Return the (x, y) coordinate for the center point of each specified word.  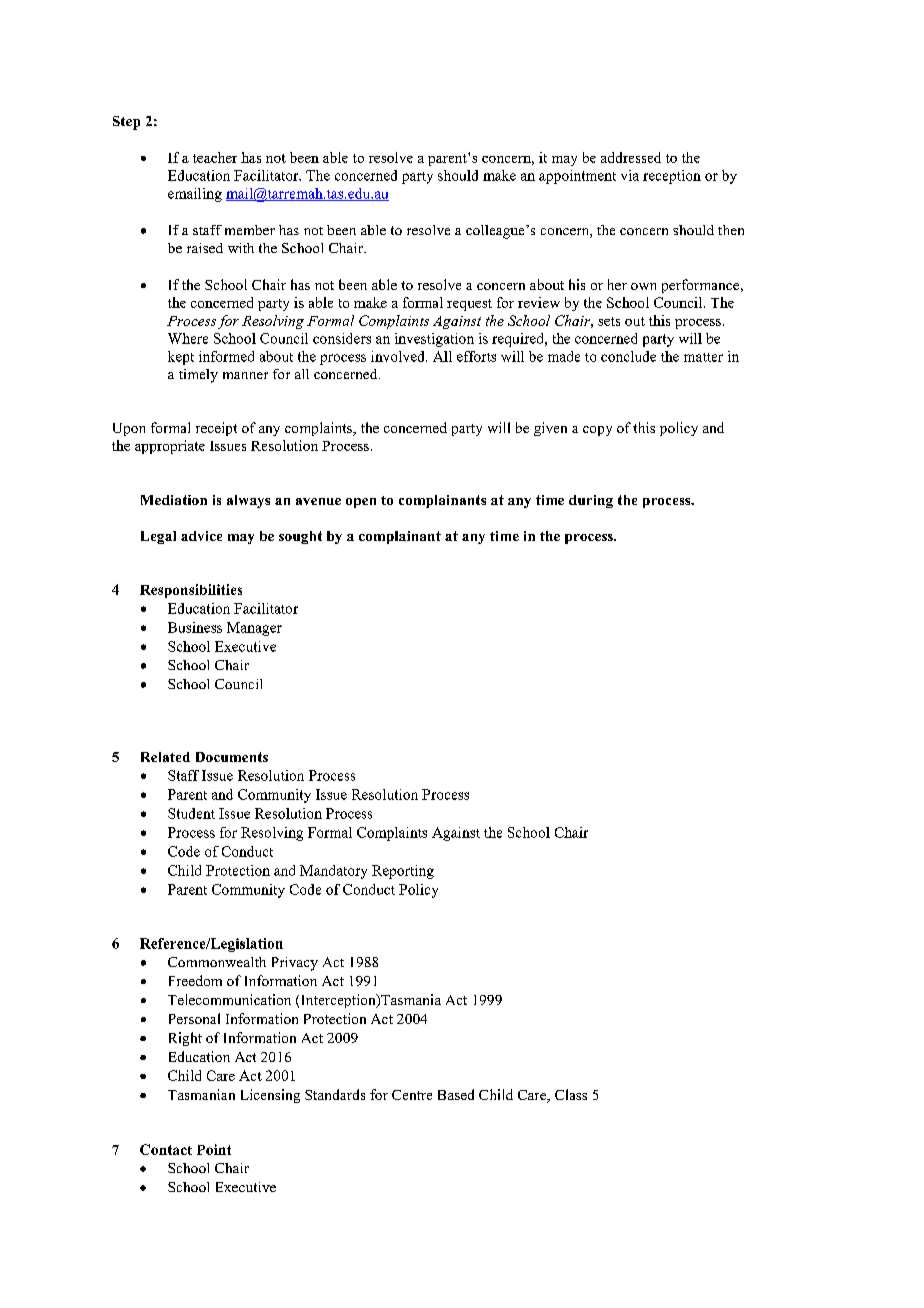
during (591, 501)
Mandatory (333, 872)
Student (191, 813)
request (469, 305)
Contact (166, 1149)
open (361, 503)
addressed (631, 157)
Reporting (403, 872)
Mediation (174, 500)
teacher (215, 157)
